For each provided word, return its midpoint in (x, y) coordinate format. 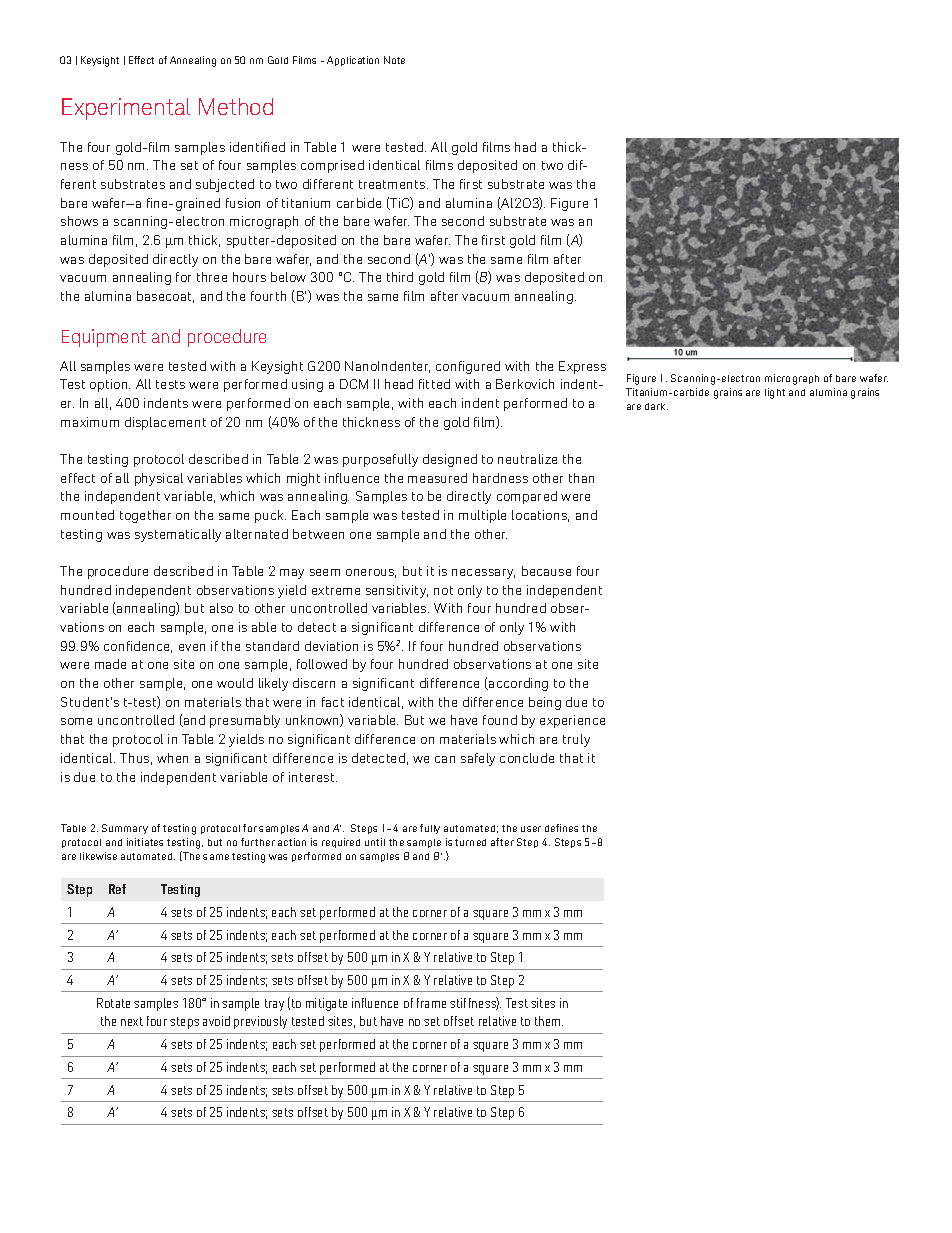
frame (431, 1003)
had (525, 147)
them (549, 1021)
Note (394, 60)
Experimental (126, 109)
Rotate (113, 1003)
